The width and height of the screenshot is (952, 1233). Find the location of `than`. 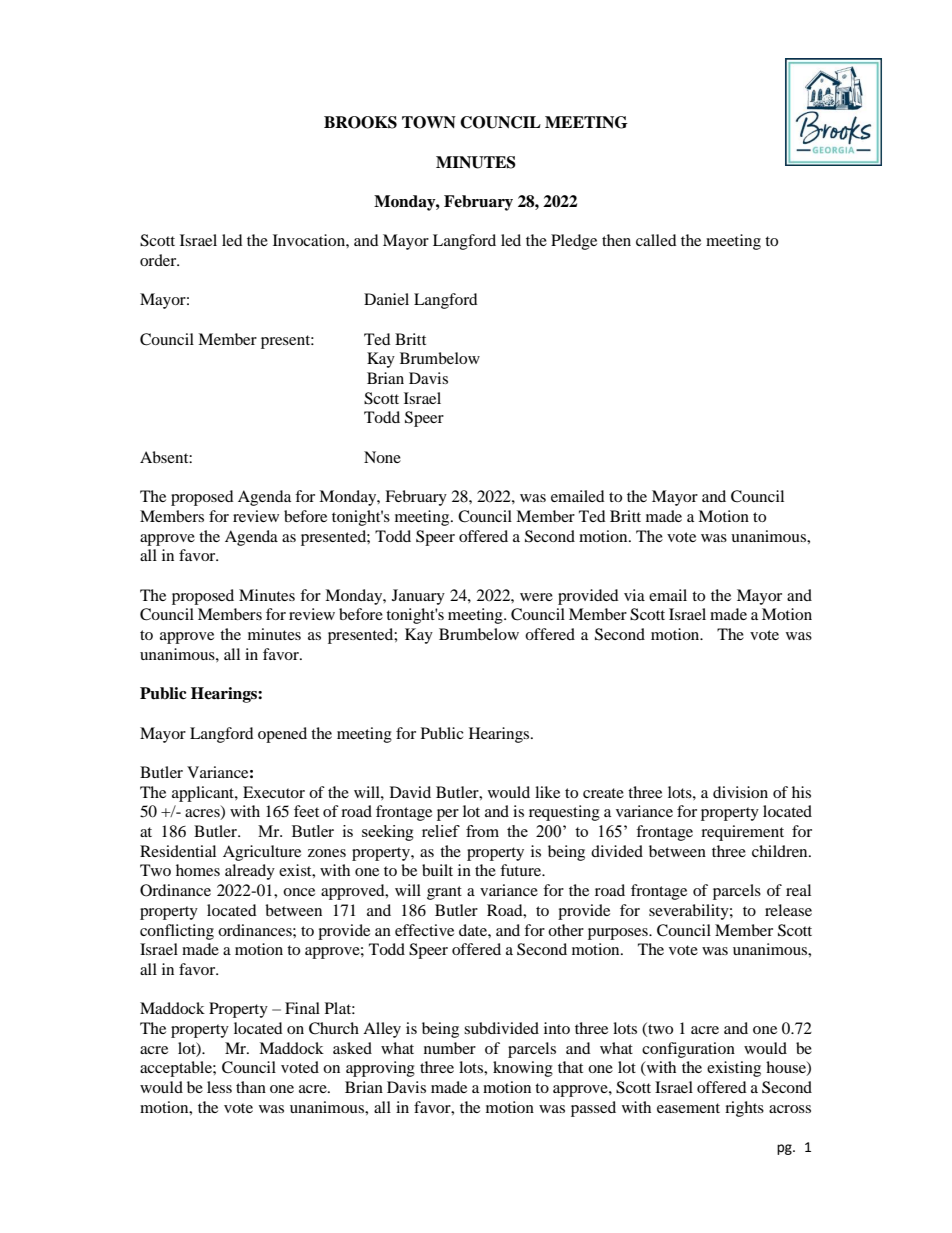

than is located at coordinates (251, 1087).
